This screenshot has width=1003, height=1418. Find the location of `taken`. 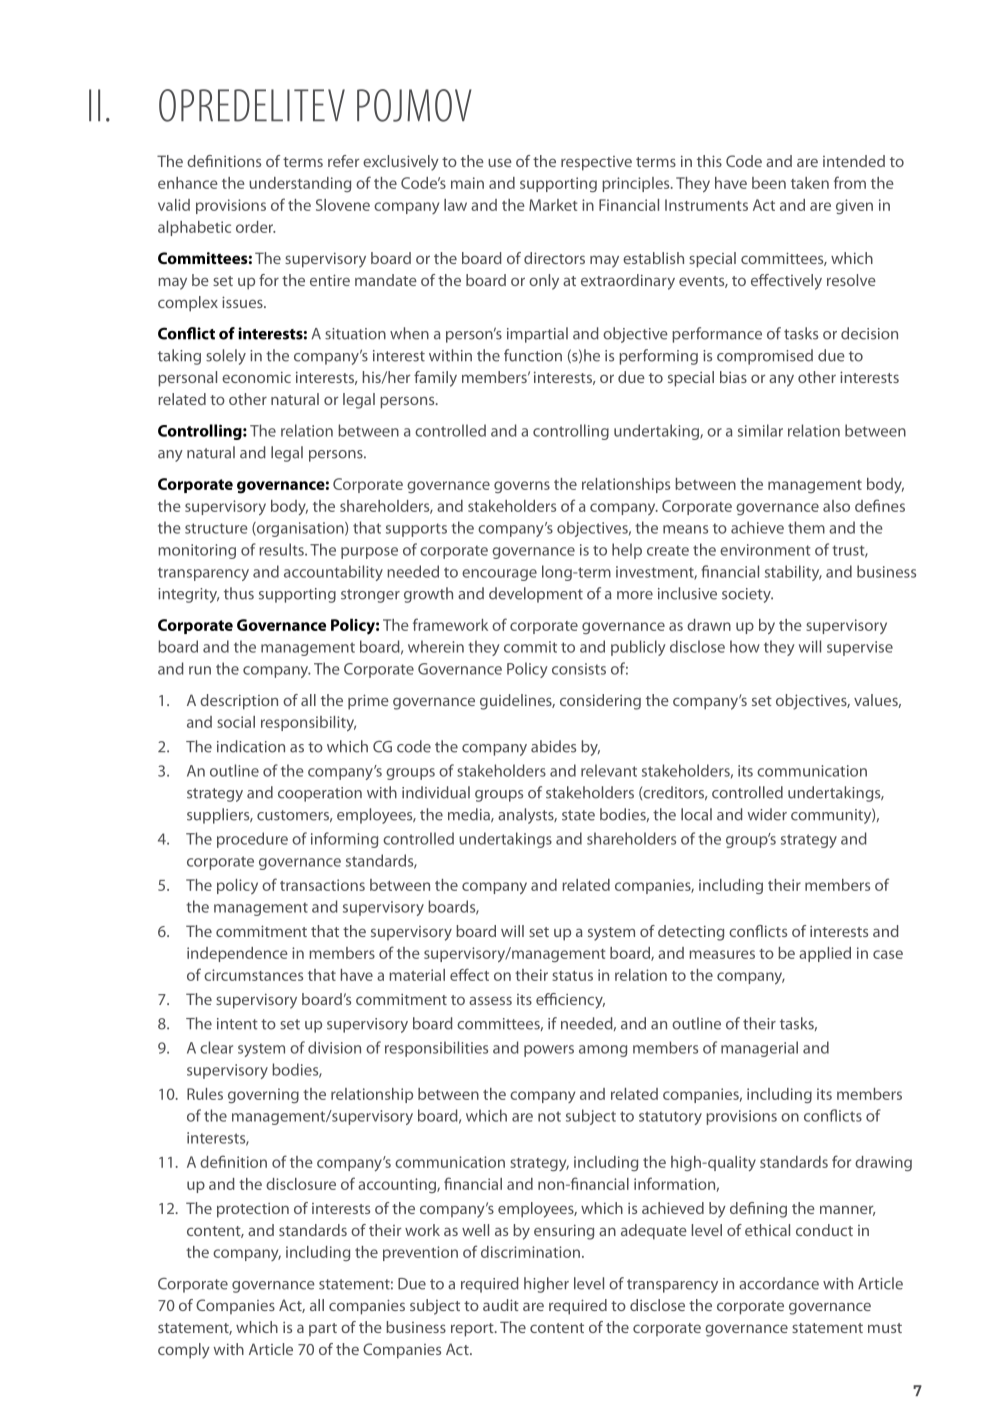

taken is located at coordinates (810, 183).
